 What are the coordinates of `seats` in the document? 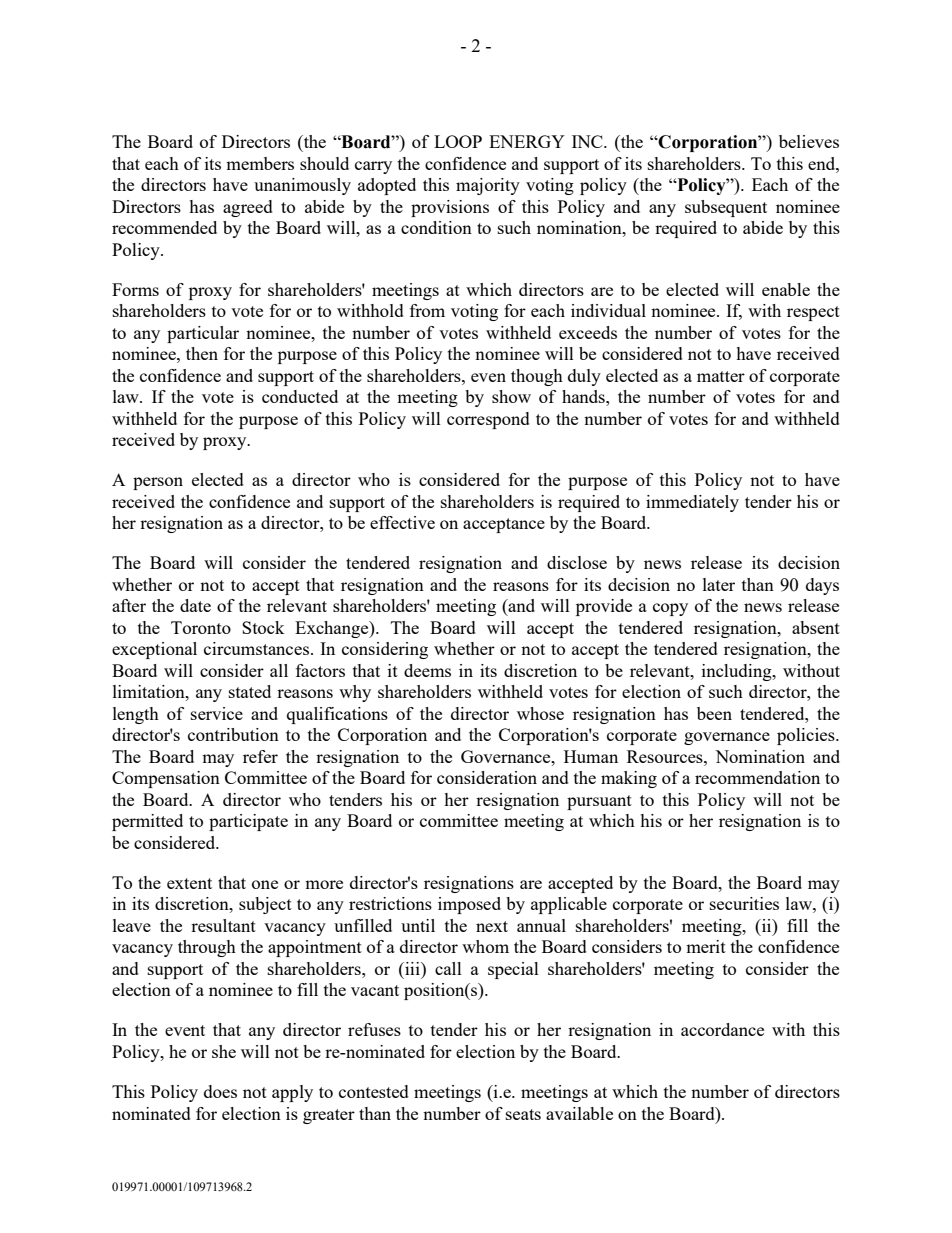 It's located at (523, 1114).
